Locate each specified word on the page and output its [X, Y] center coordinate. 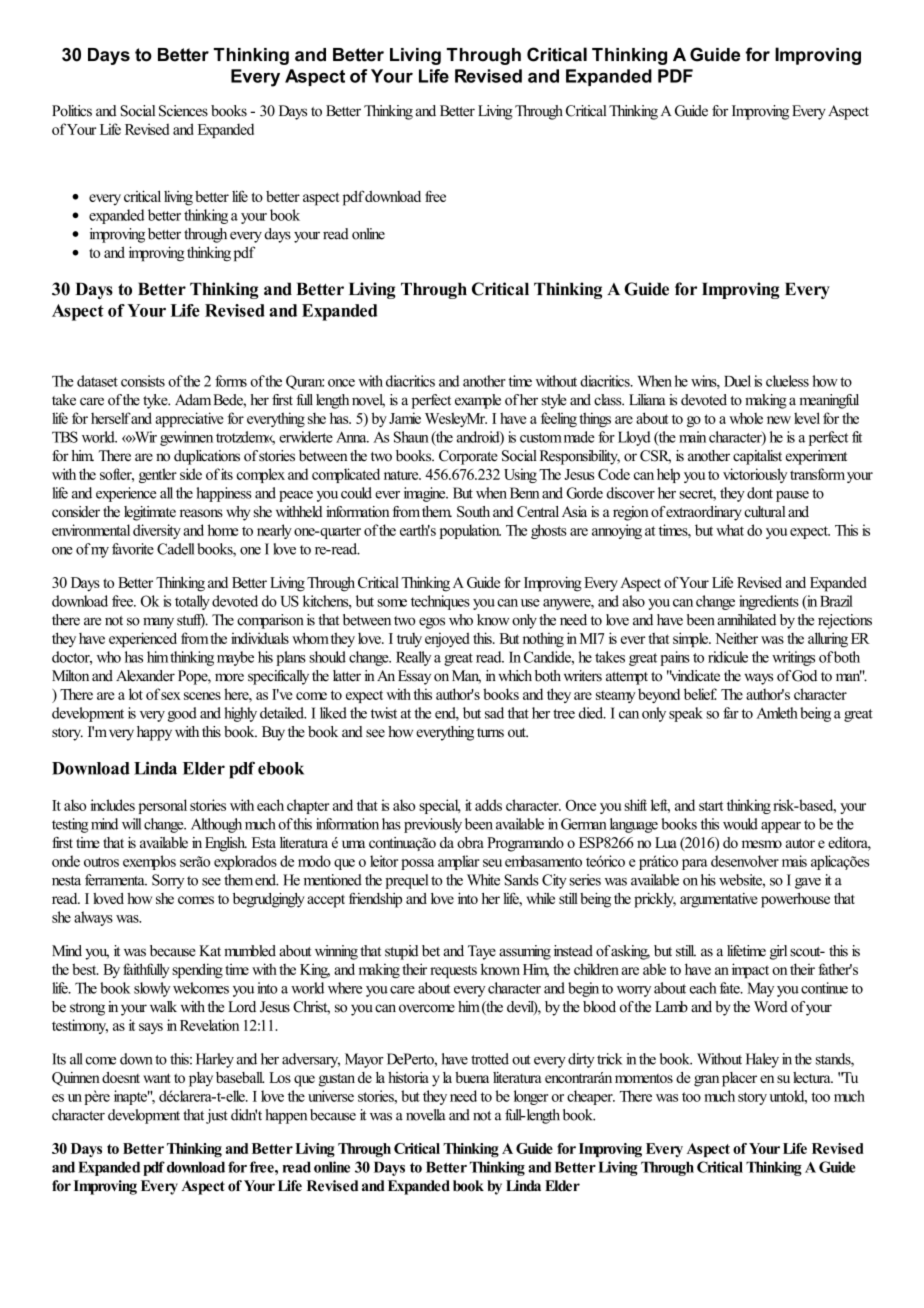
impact [750, 970]
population [470, 531]
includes [113, 805]
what [730, 530]
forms [231, 381]
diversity [157, 531]
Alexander [145, 676]
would [740, 824]
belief [700, 694]
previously [433, 825]
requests [453, 971]
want [157, 1078]
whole [746, 418]
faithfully [146, 970]
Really [413, 658]
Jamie [405, 418]
